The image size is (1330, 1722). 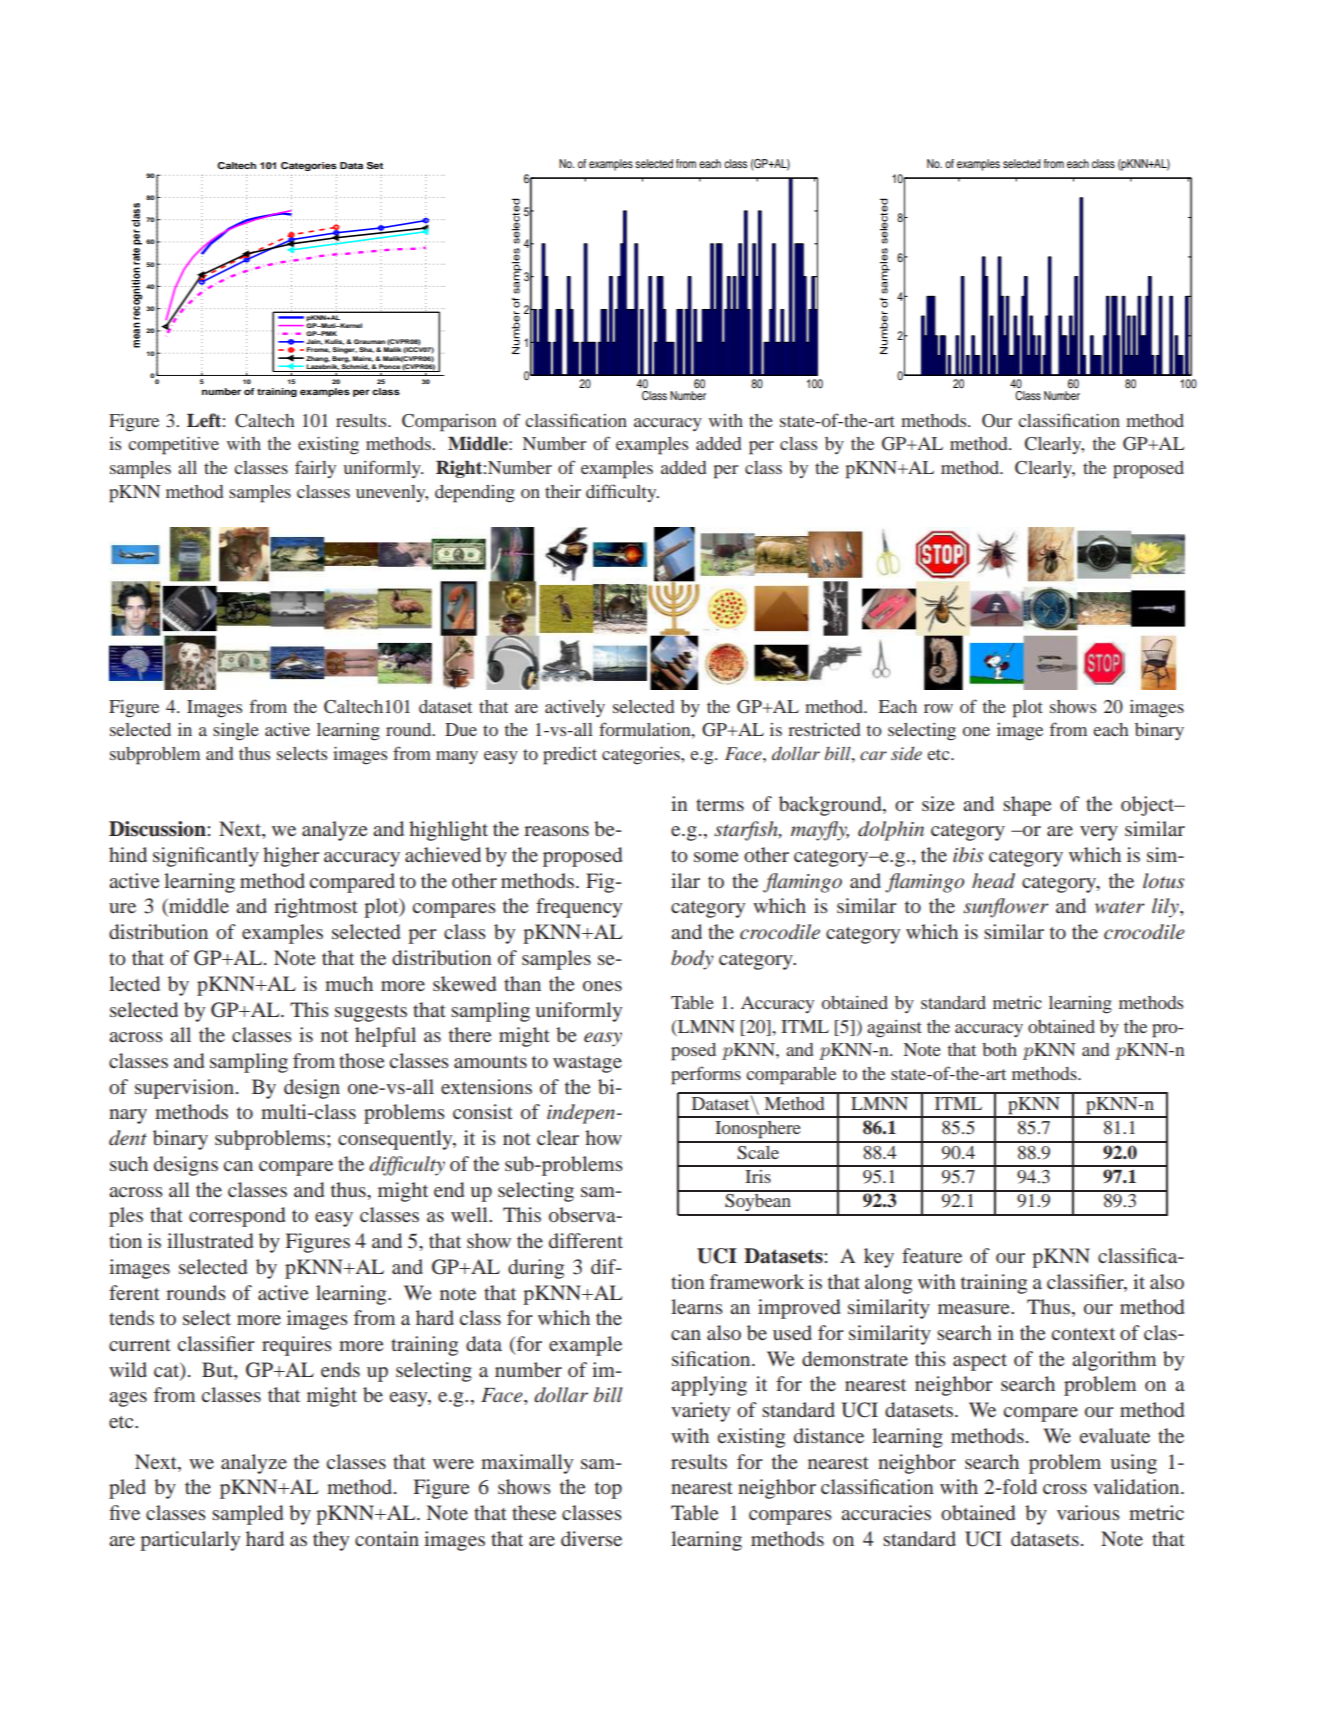 I want to click on top, so click(x=608, y=1490).
